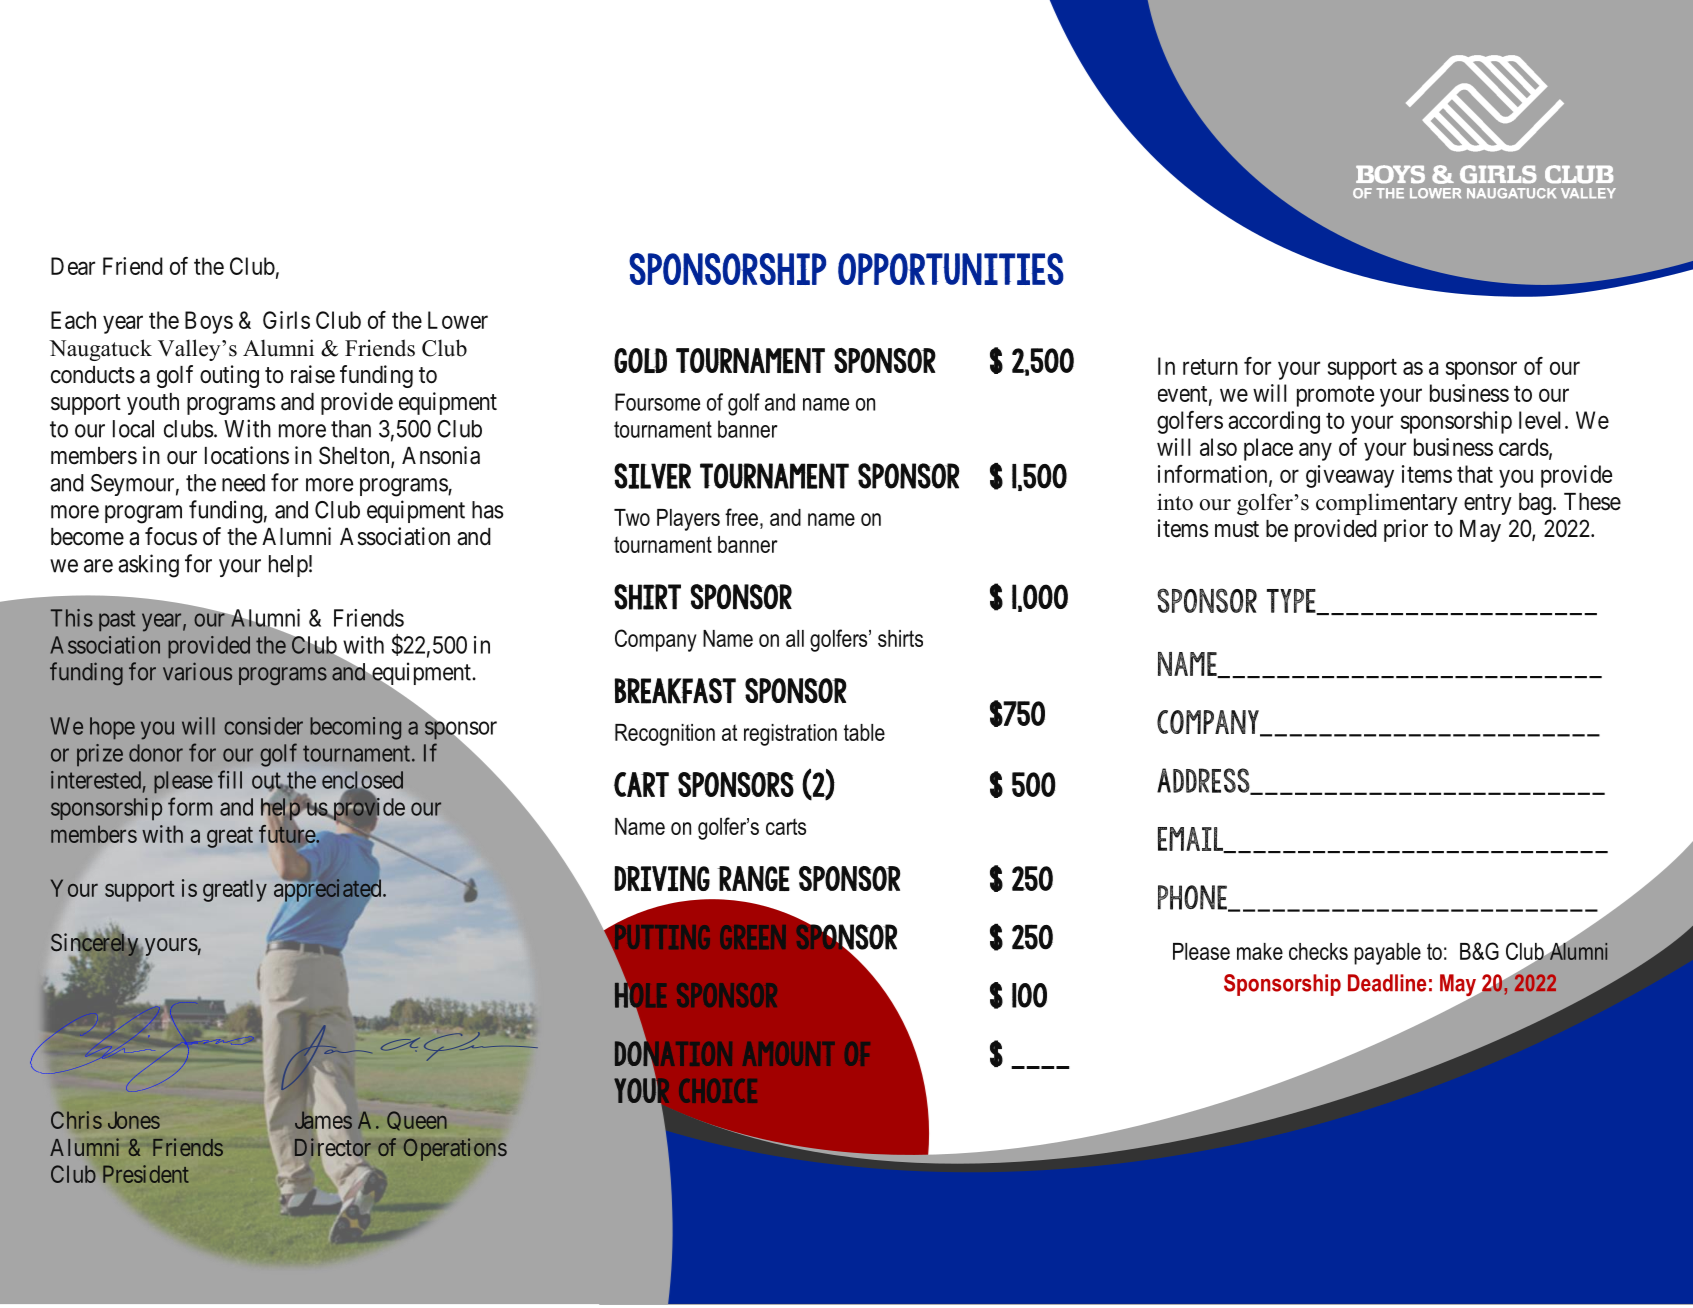 This screenshot has width=1693, height=1308. Describe the element at coordinates (286, 320) in the screenshot. I see `Girls` at that location.
